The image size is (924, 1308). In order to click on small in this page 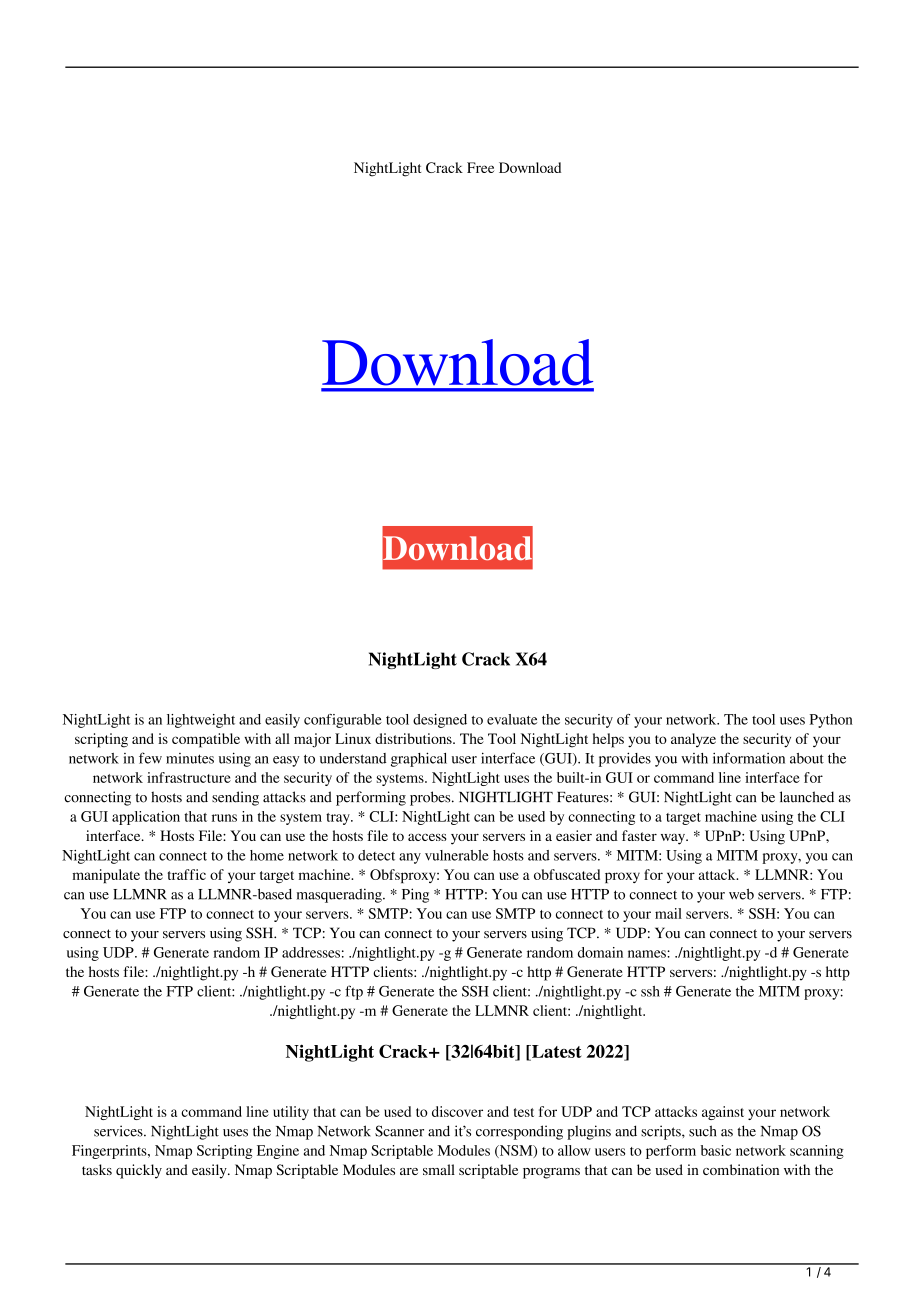, I will do `click(439, 1169)`.
